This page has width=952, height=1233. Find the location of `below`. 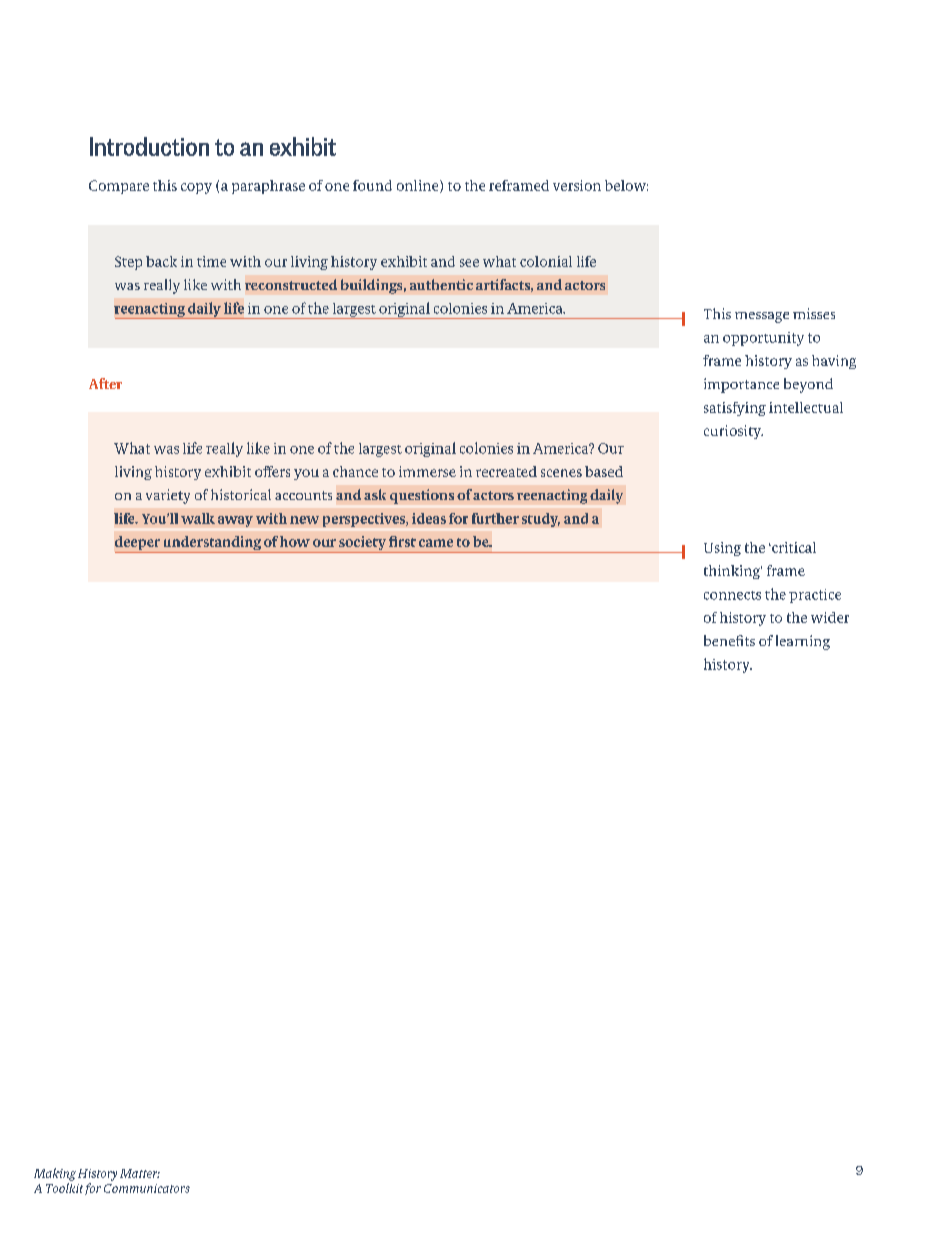

below is located at coordinates (626, 185).
